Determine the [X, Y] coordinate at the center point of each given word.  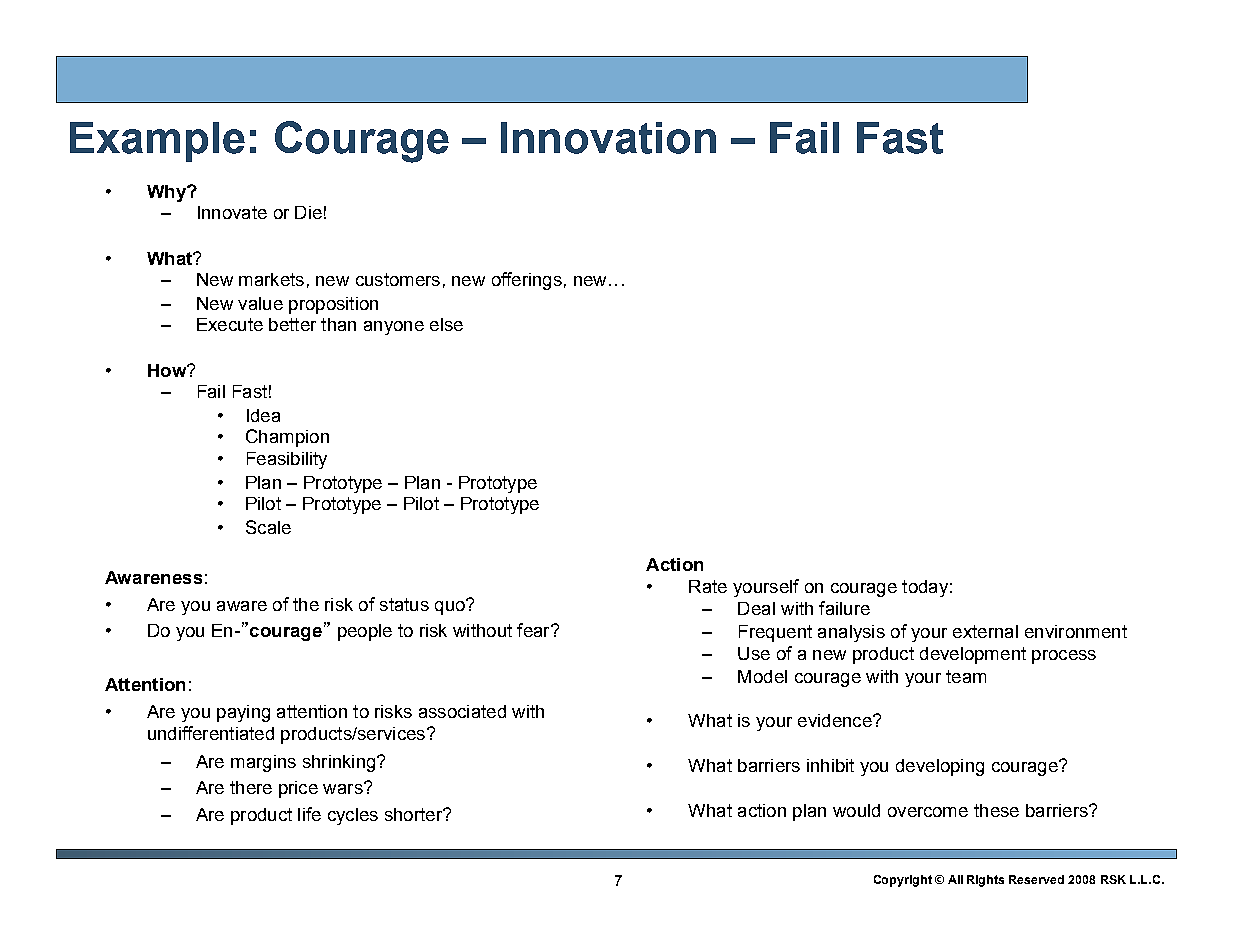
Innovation [608, 138]
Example [157, 142]
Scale [268, 527]
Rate [708, 586]
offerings [527, 281]
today [925, 588]
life [309, 814]
